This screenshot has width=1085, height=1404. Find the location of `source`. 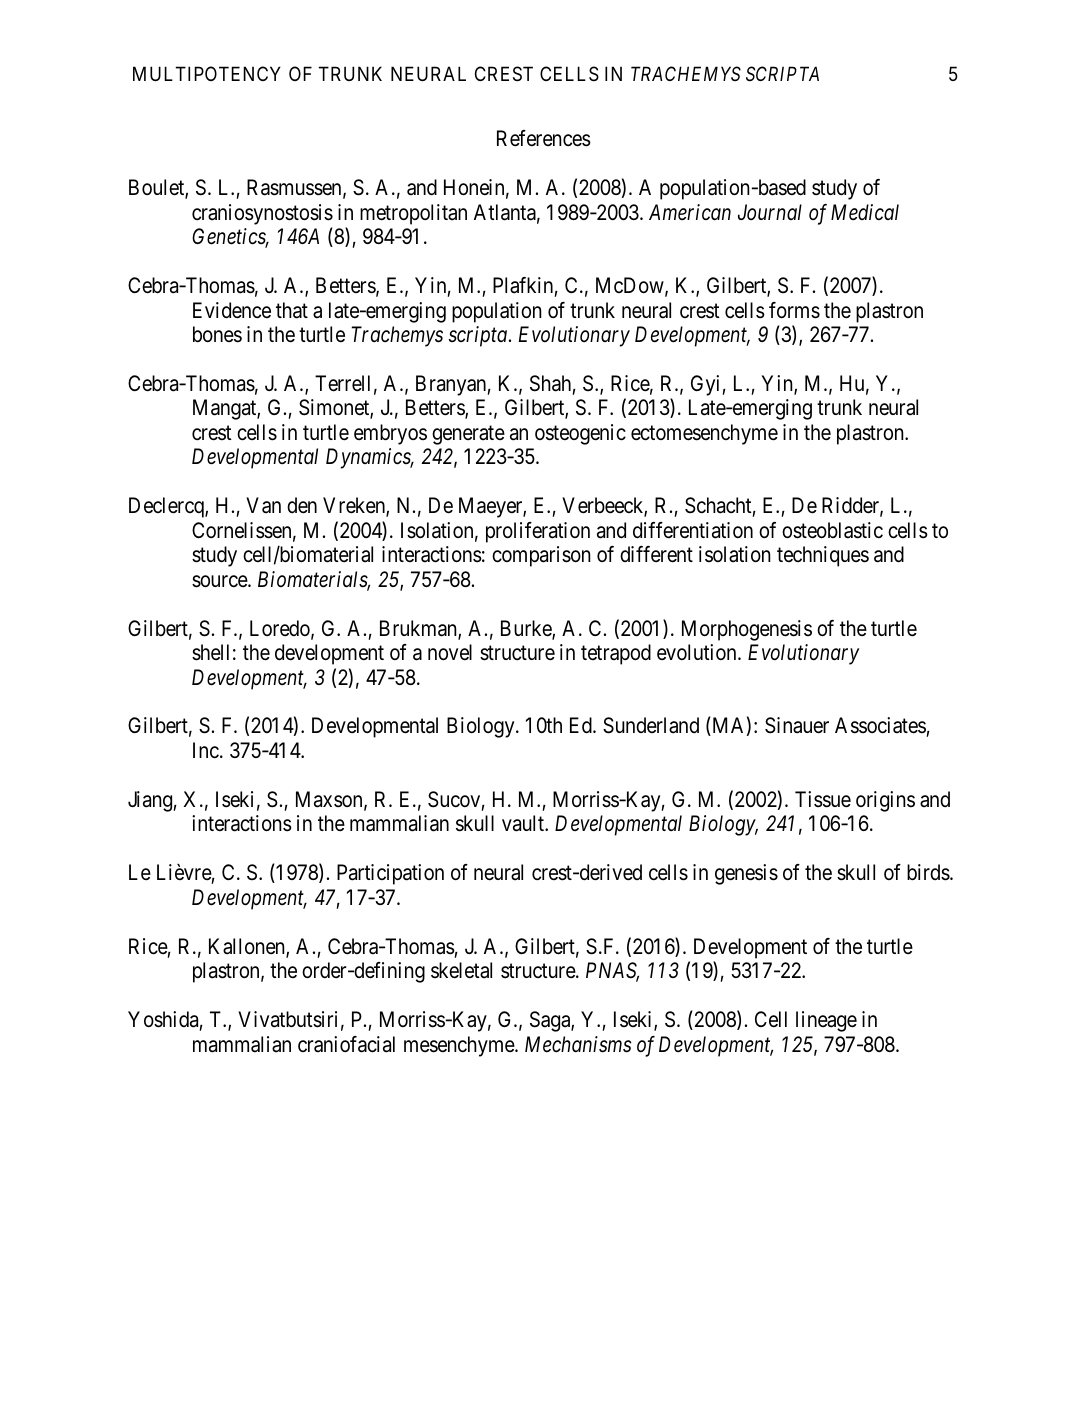

source is located at coordinates (220, 581).
